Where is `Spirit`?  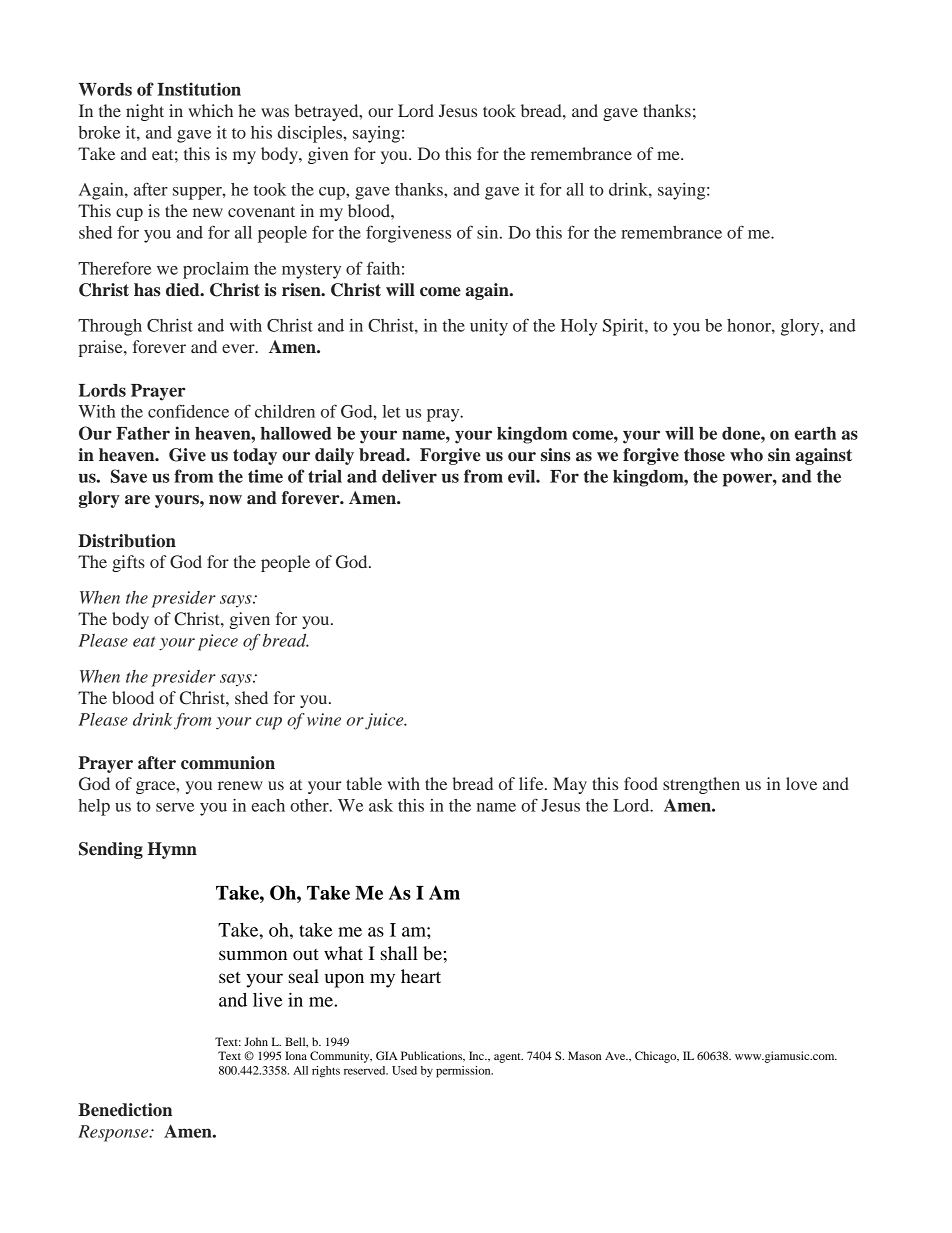
Spirit is located at coordinates (624, 327).
